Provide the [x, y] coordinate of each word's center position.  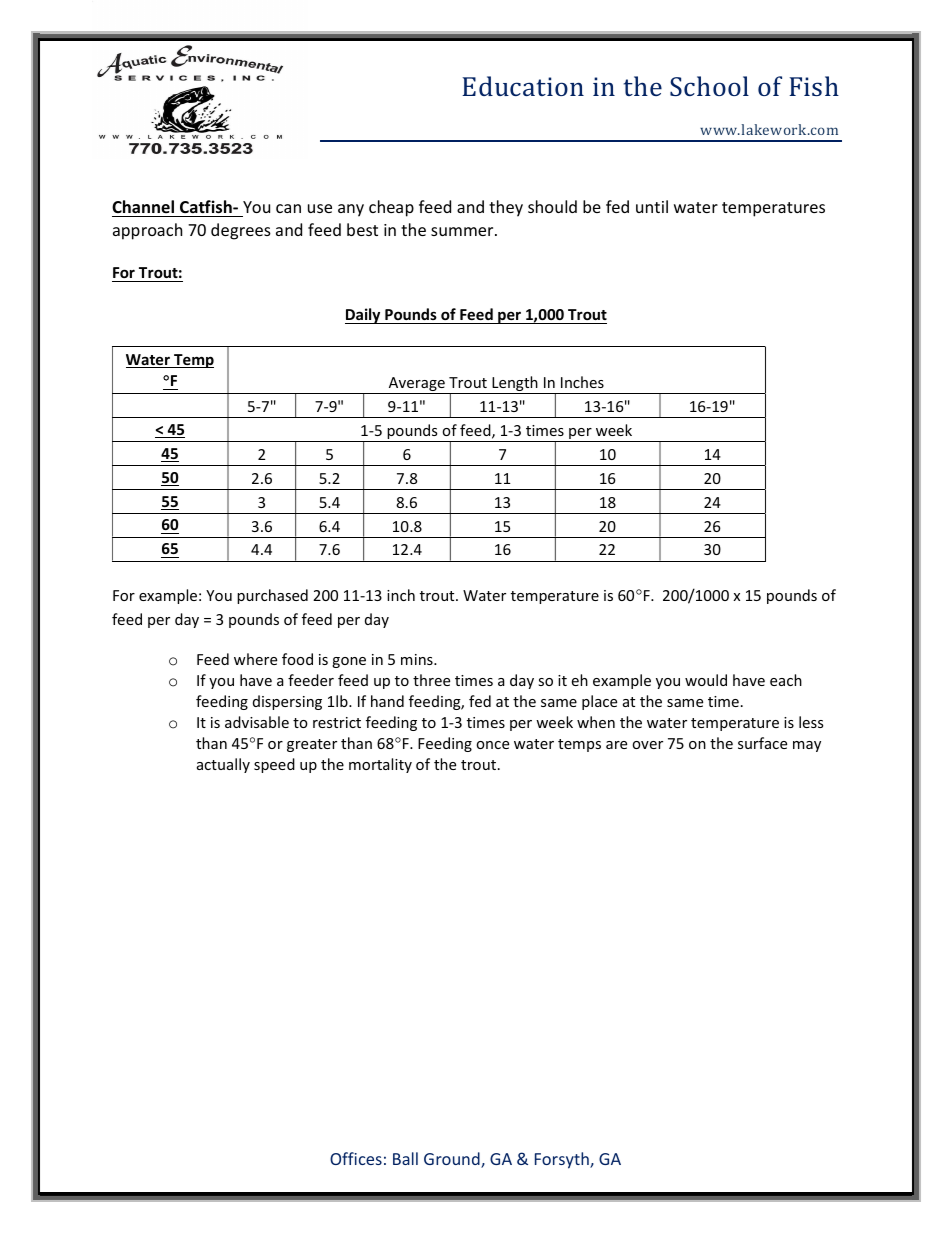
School [709, 86]
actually [223, 765]
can [288, 208]
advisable [257, 722]
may [807, 746]
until [652, 206]
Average [416, 385]
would [706, 680]
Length [515, 385]
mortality [380, 765]
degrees [241, 231]
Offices [356, 1158]
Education [523, 86]
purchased [272, 596]
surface [762, 743]
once [492, 745]
